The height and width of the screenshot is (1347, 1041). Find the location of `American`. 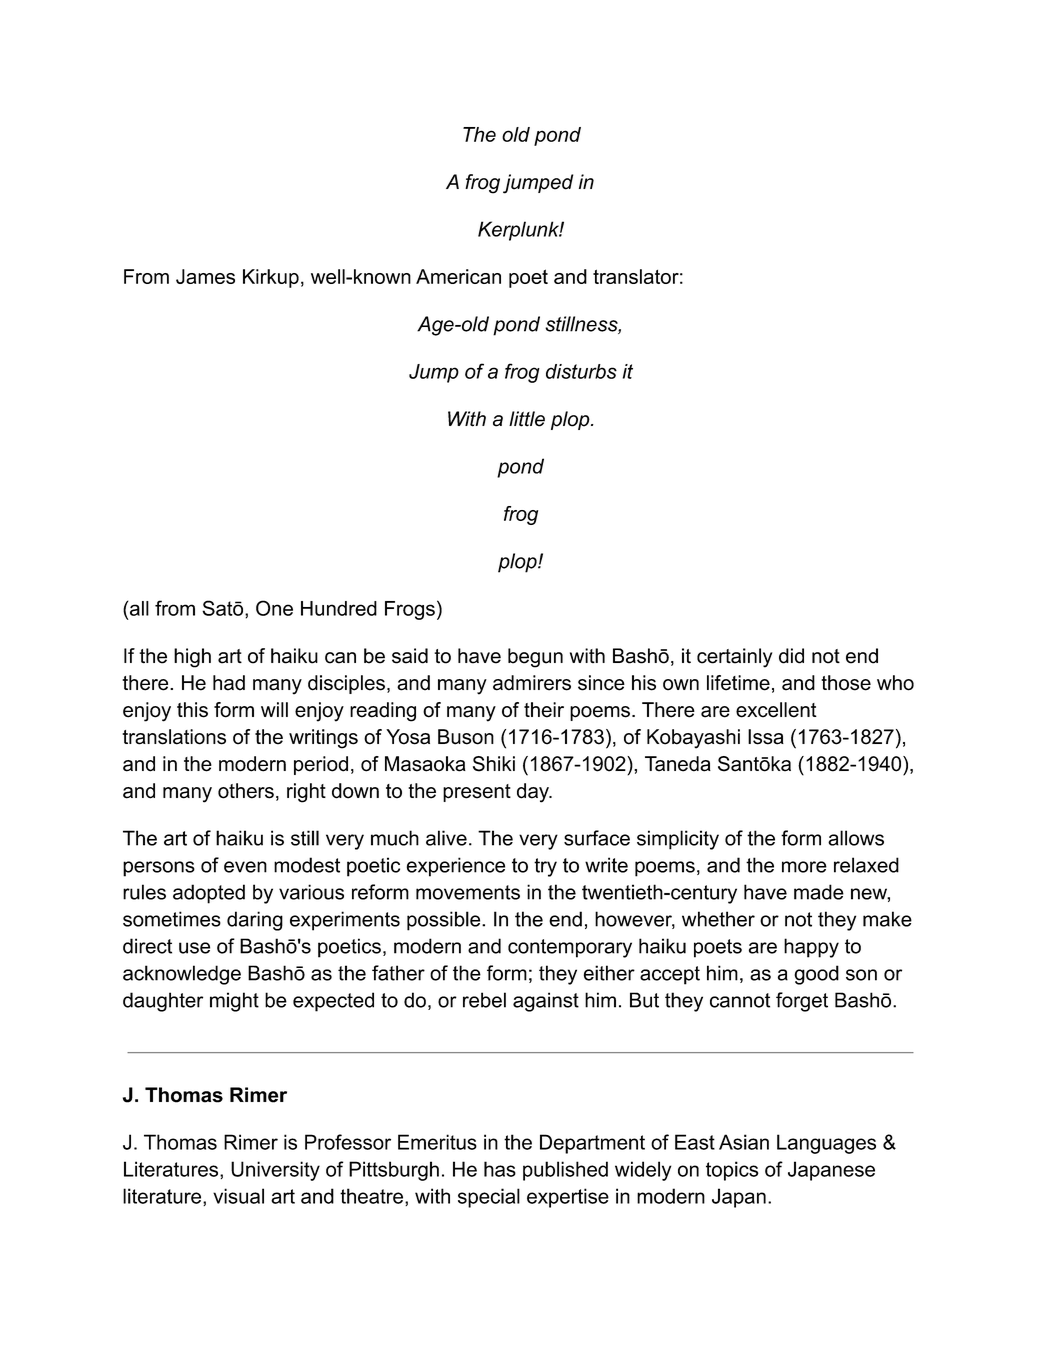

American is located at coordinates (458, 276).
